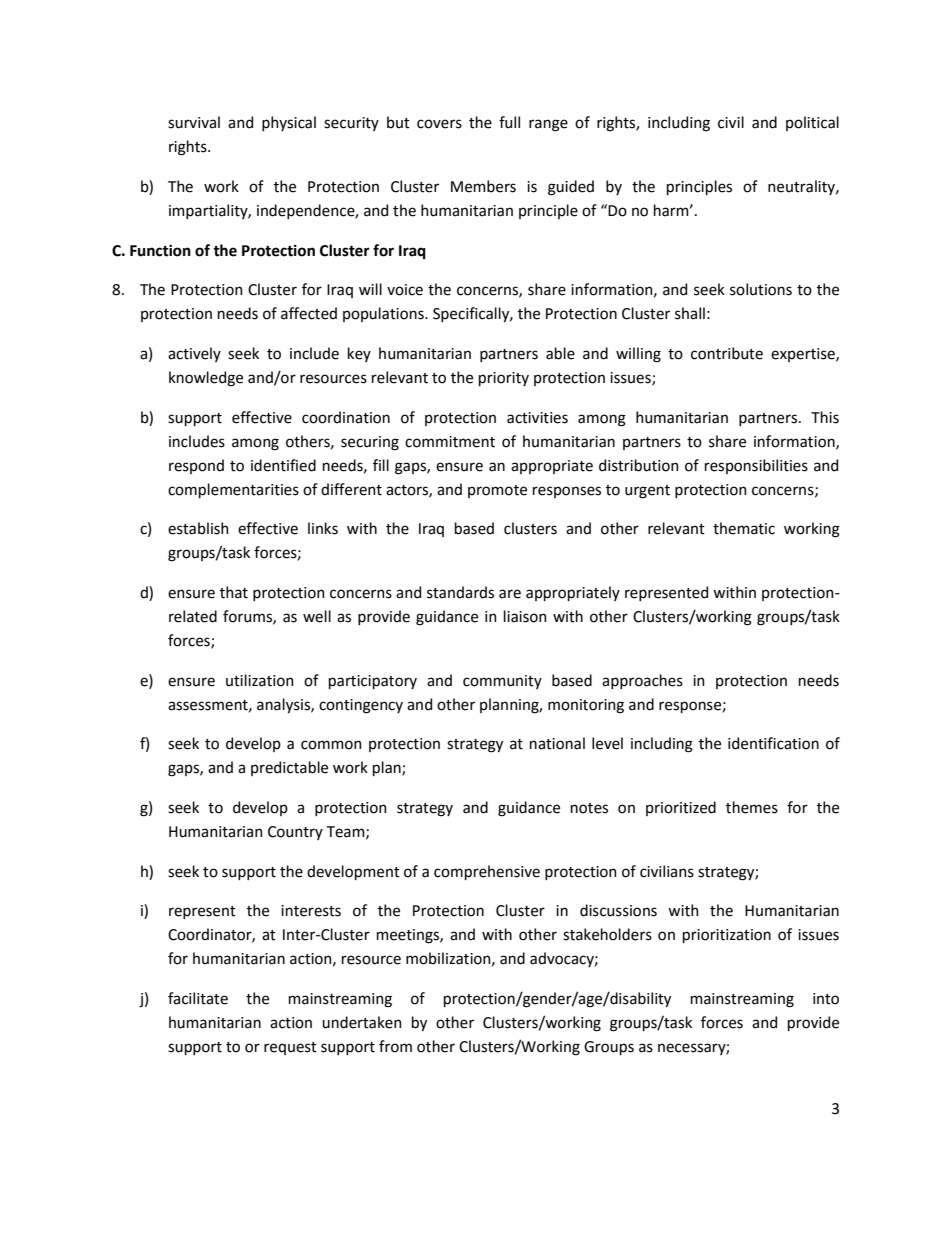  I want to click on into, so click(826, 999).
